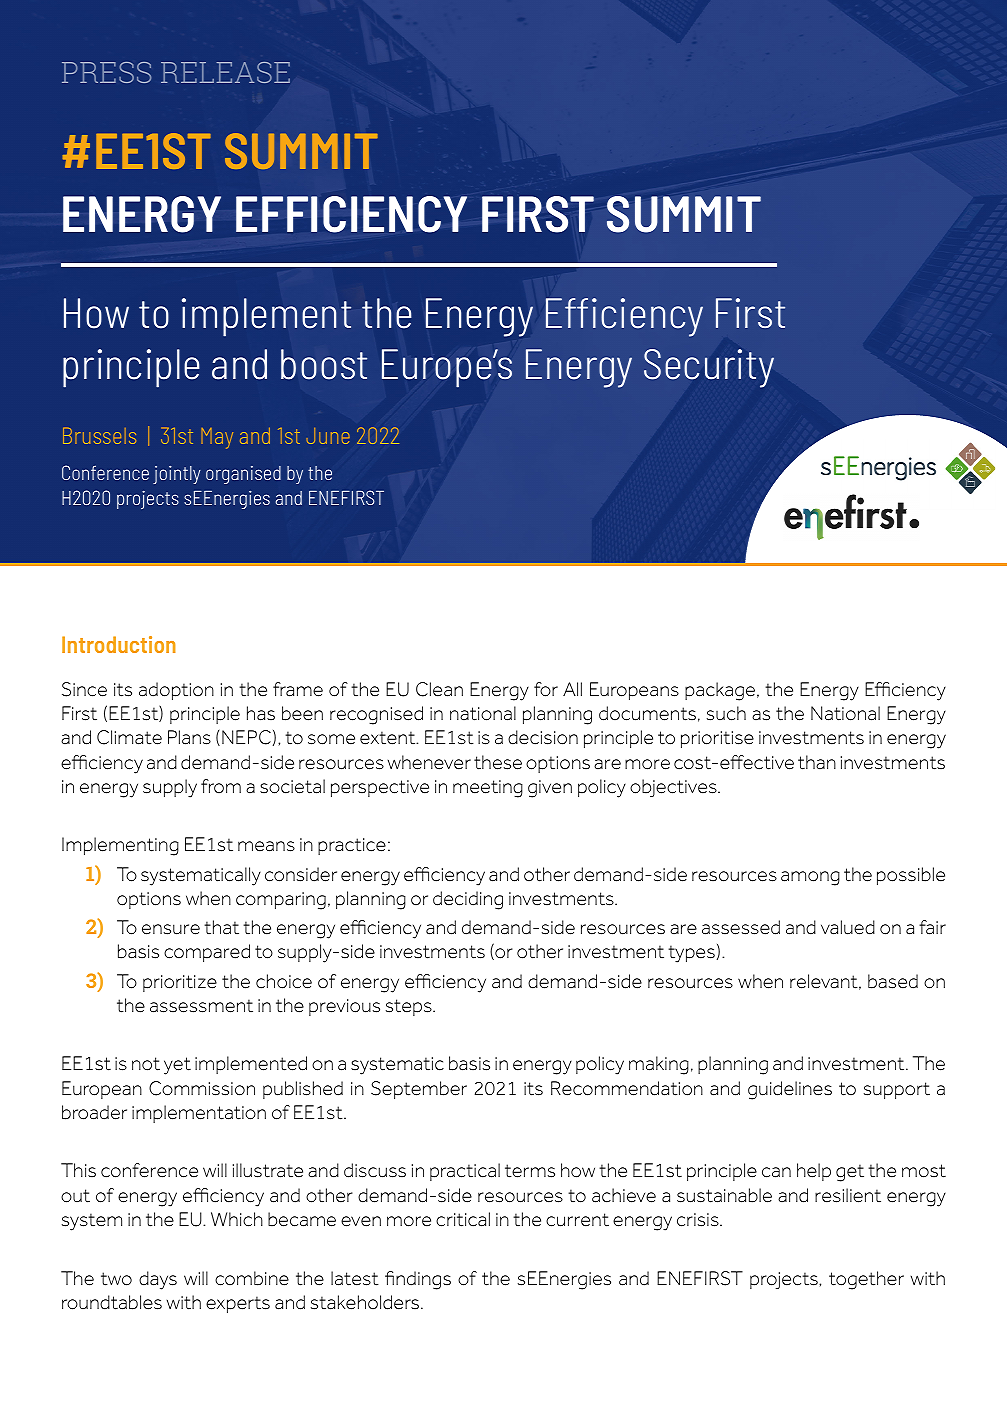 Image resolution: width=1007 pixels, height=1425 pixels. What do you see at coordinates (158, 1280) in the image?
I see `days` at bounding box center [158, 1280].
